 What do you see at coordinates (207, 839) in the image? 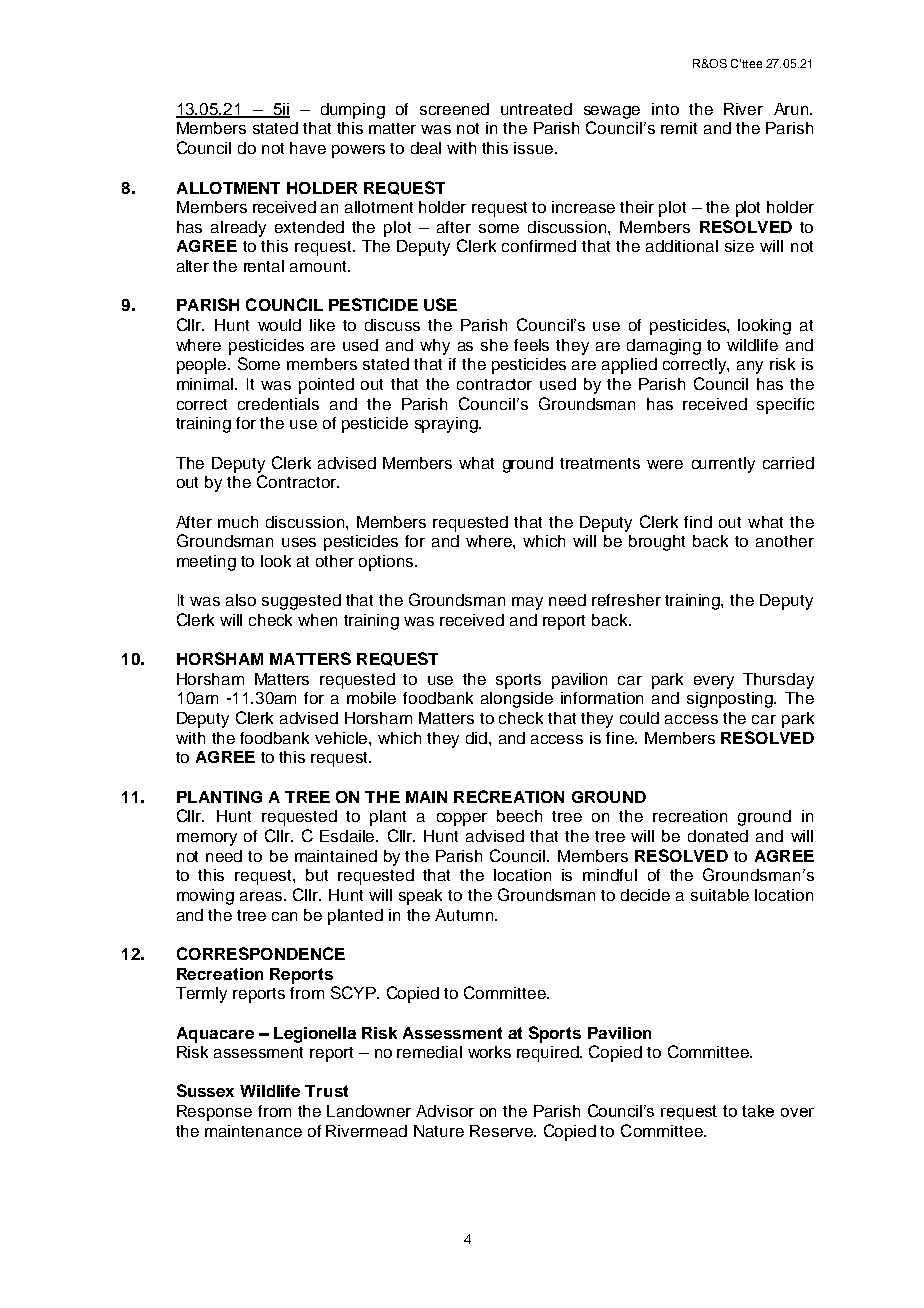
I see `memory` at bounding box center [207, 839].
